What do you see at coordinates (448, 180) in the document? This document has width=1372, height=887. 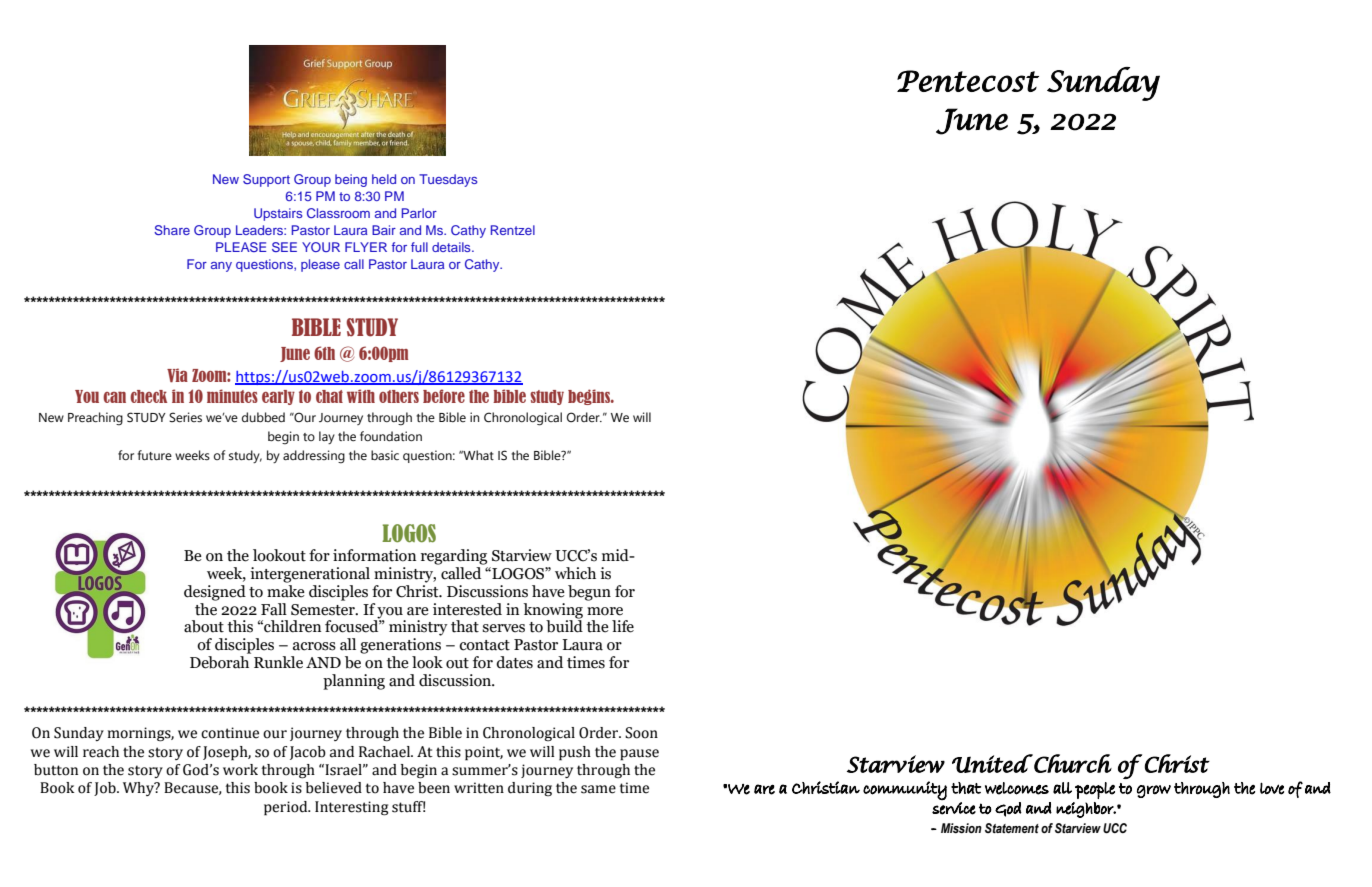 I see `Tuesdays` at bounding box center [448, 180].
